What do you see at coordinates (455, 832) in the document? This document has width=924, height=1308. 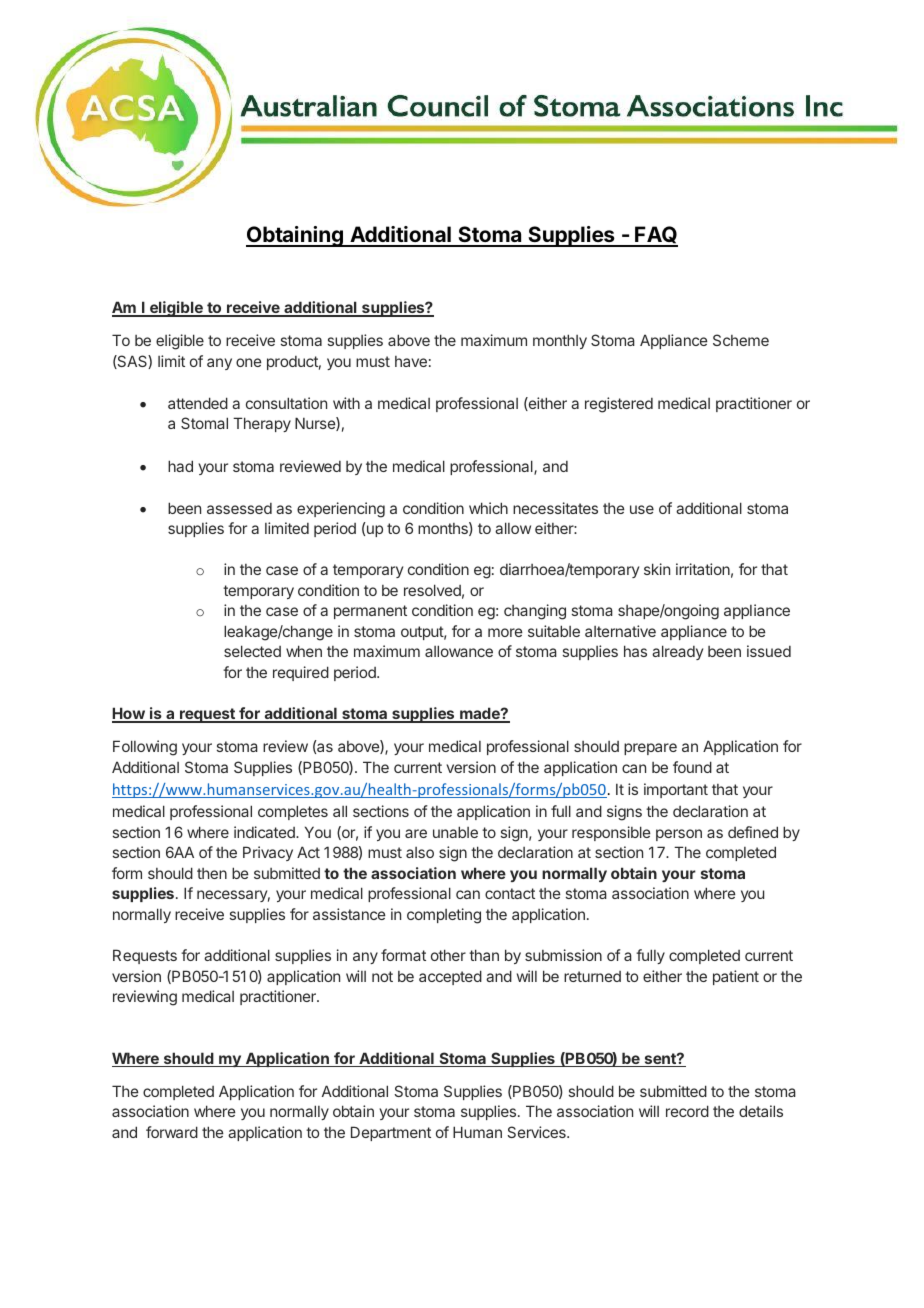 I see `unable` at bounding box center [455, 832].
